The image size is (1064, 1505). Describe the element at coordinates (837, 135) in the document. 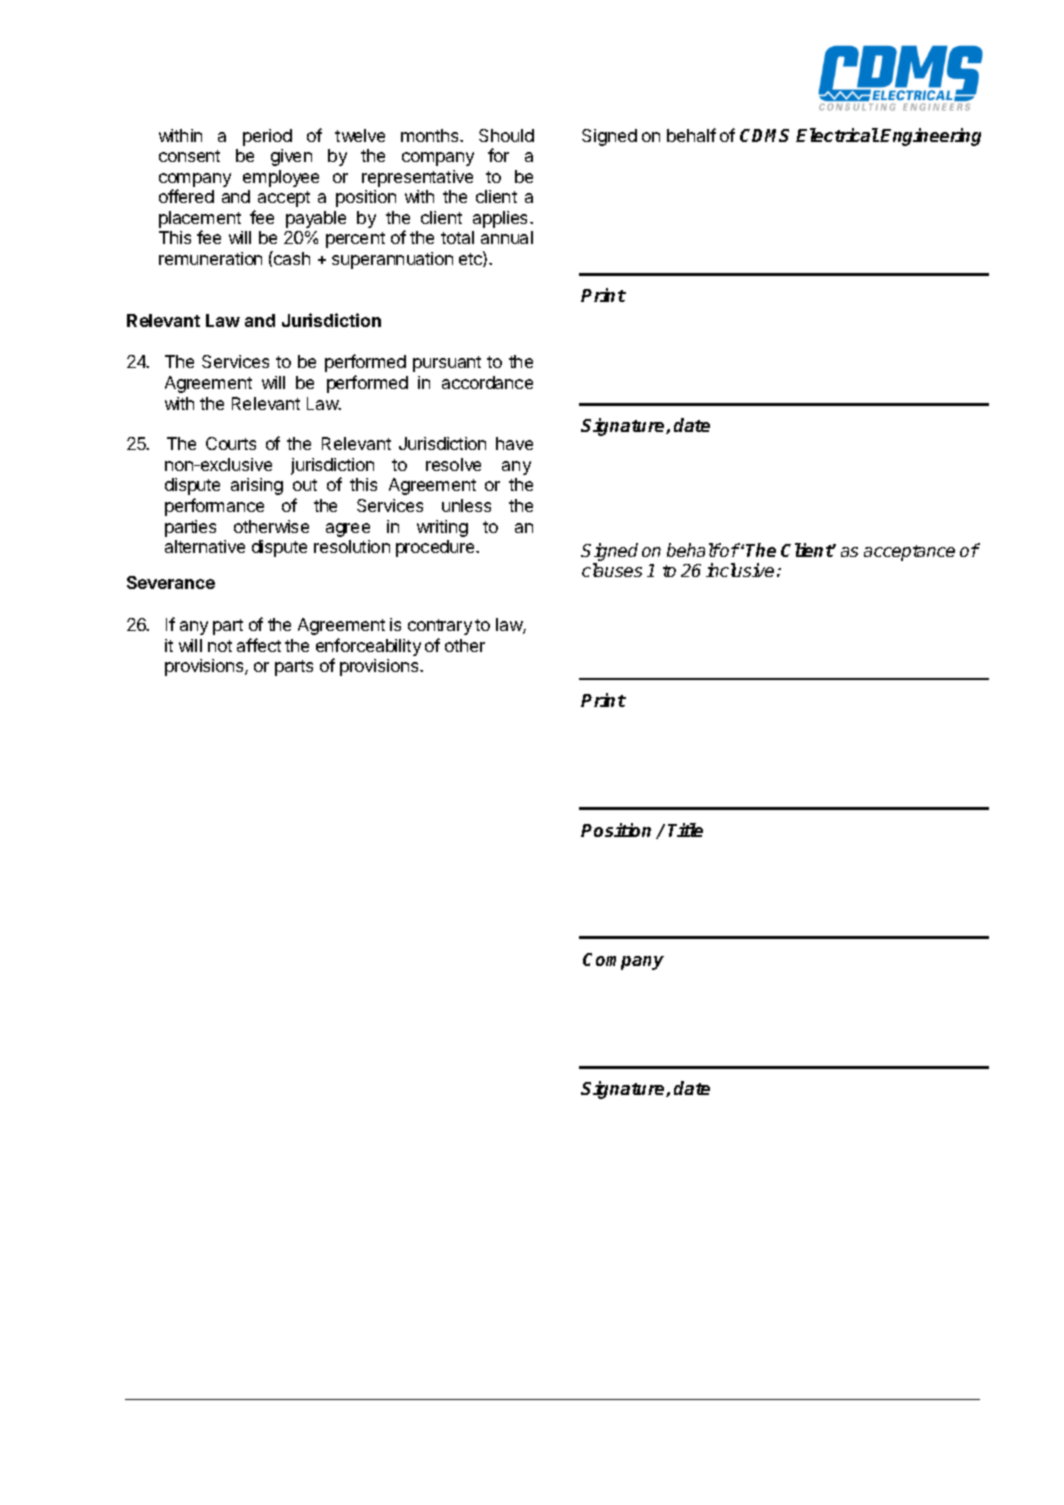

I see `Electrical` at that location.
